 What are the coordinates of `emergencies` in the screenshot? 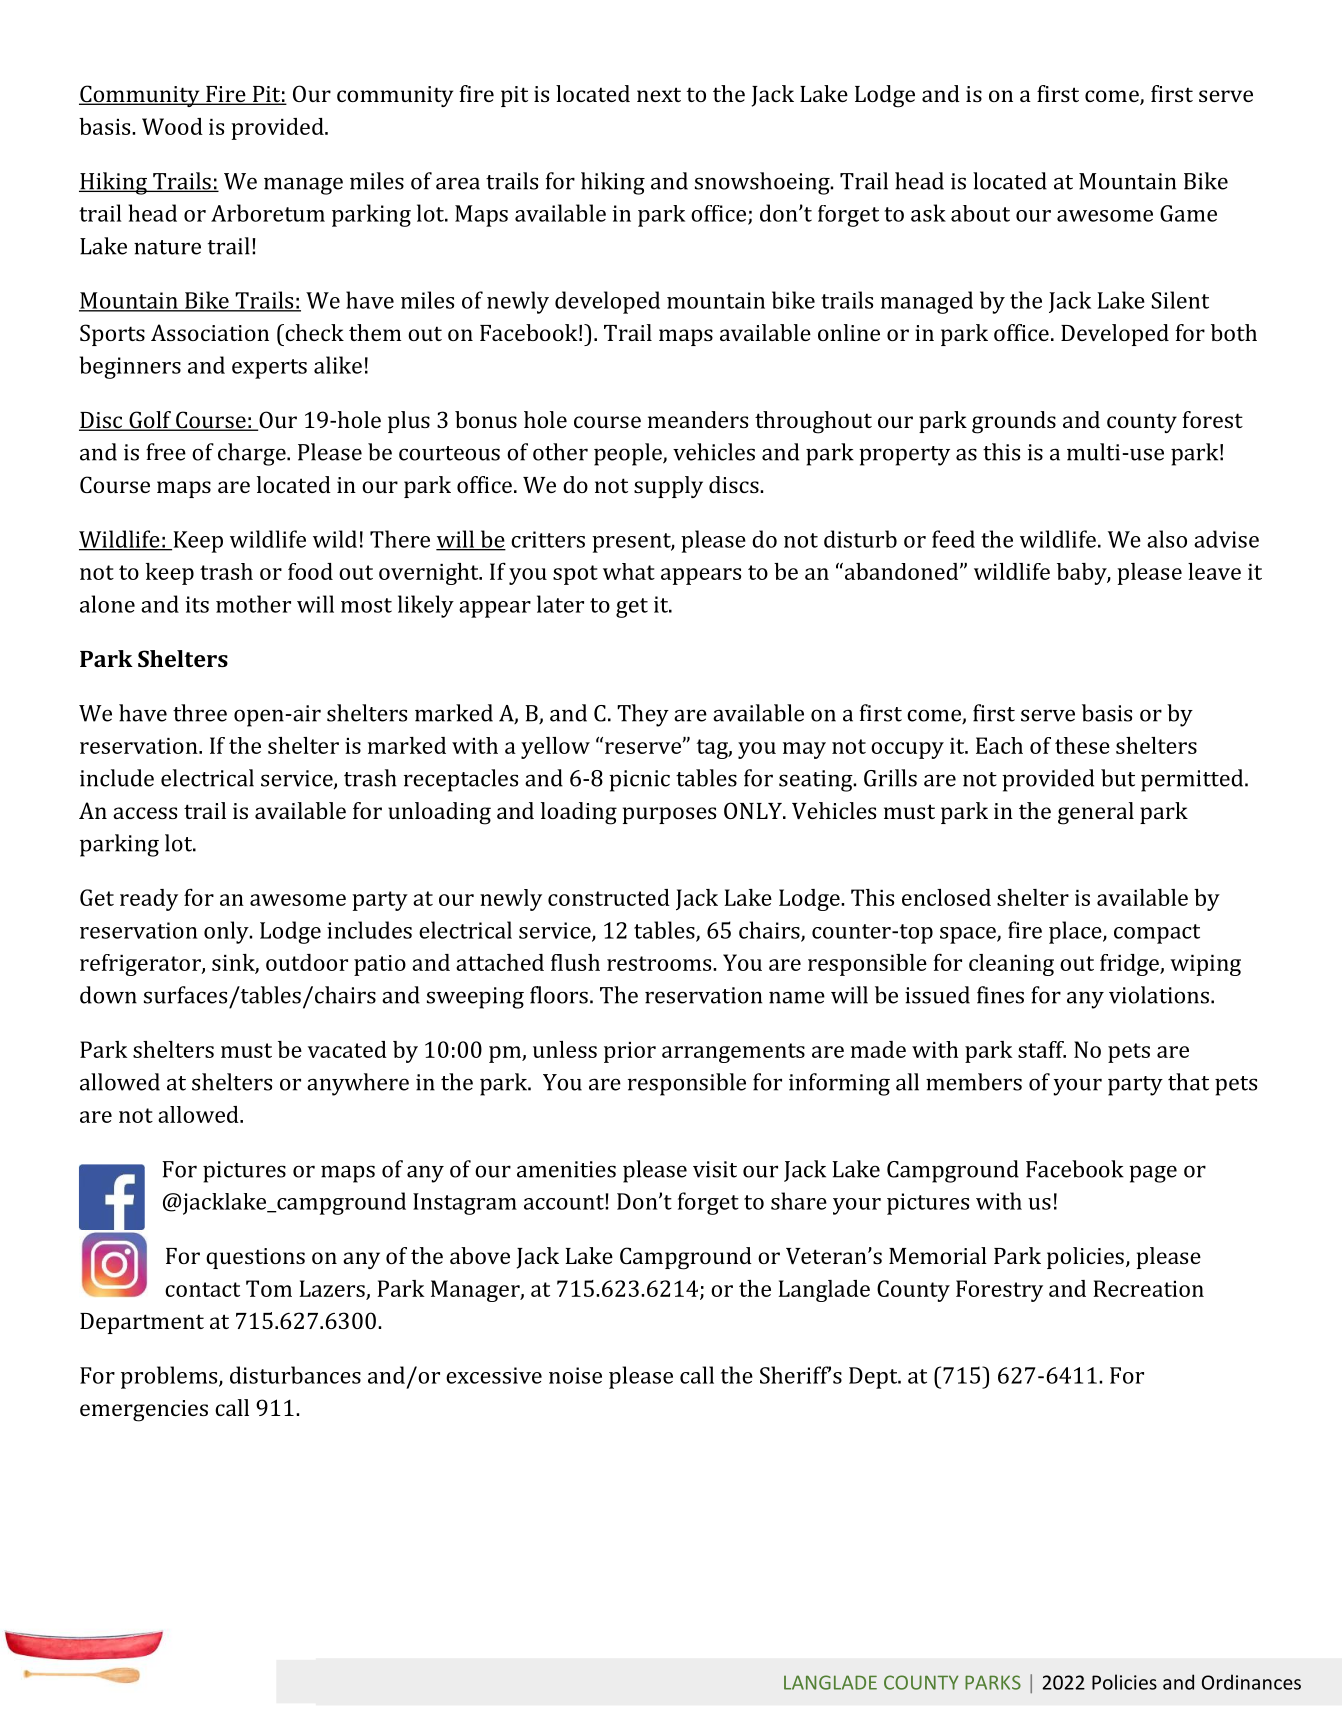 It's located at (144, 1411).
